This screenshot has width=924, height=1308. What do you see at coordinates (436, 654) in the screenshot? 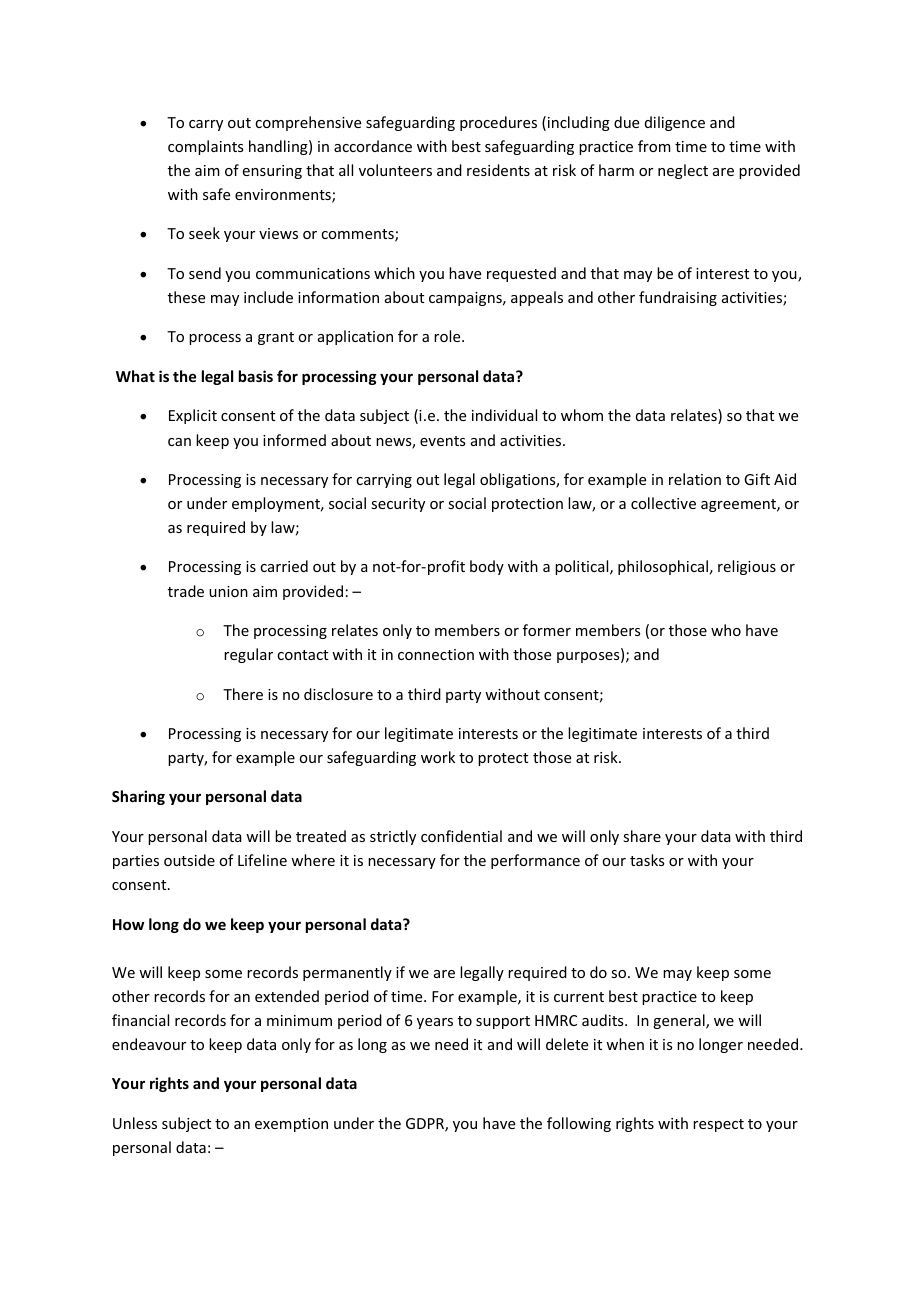
I see `connection` at bounding box center [436, 654].
